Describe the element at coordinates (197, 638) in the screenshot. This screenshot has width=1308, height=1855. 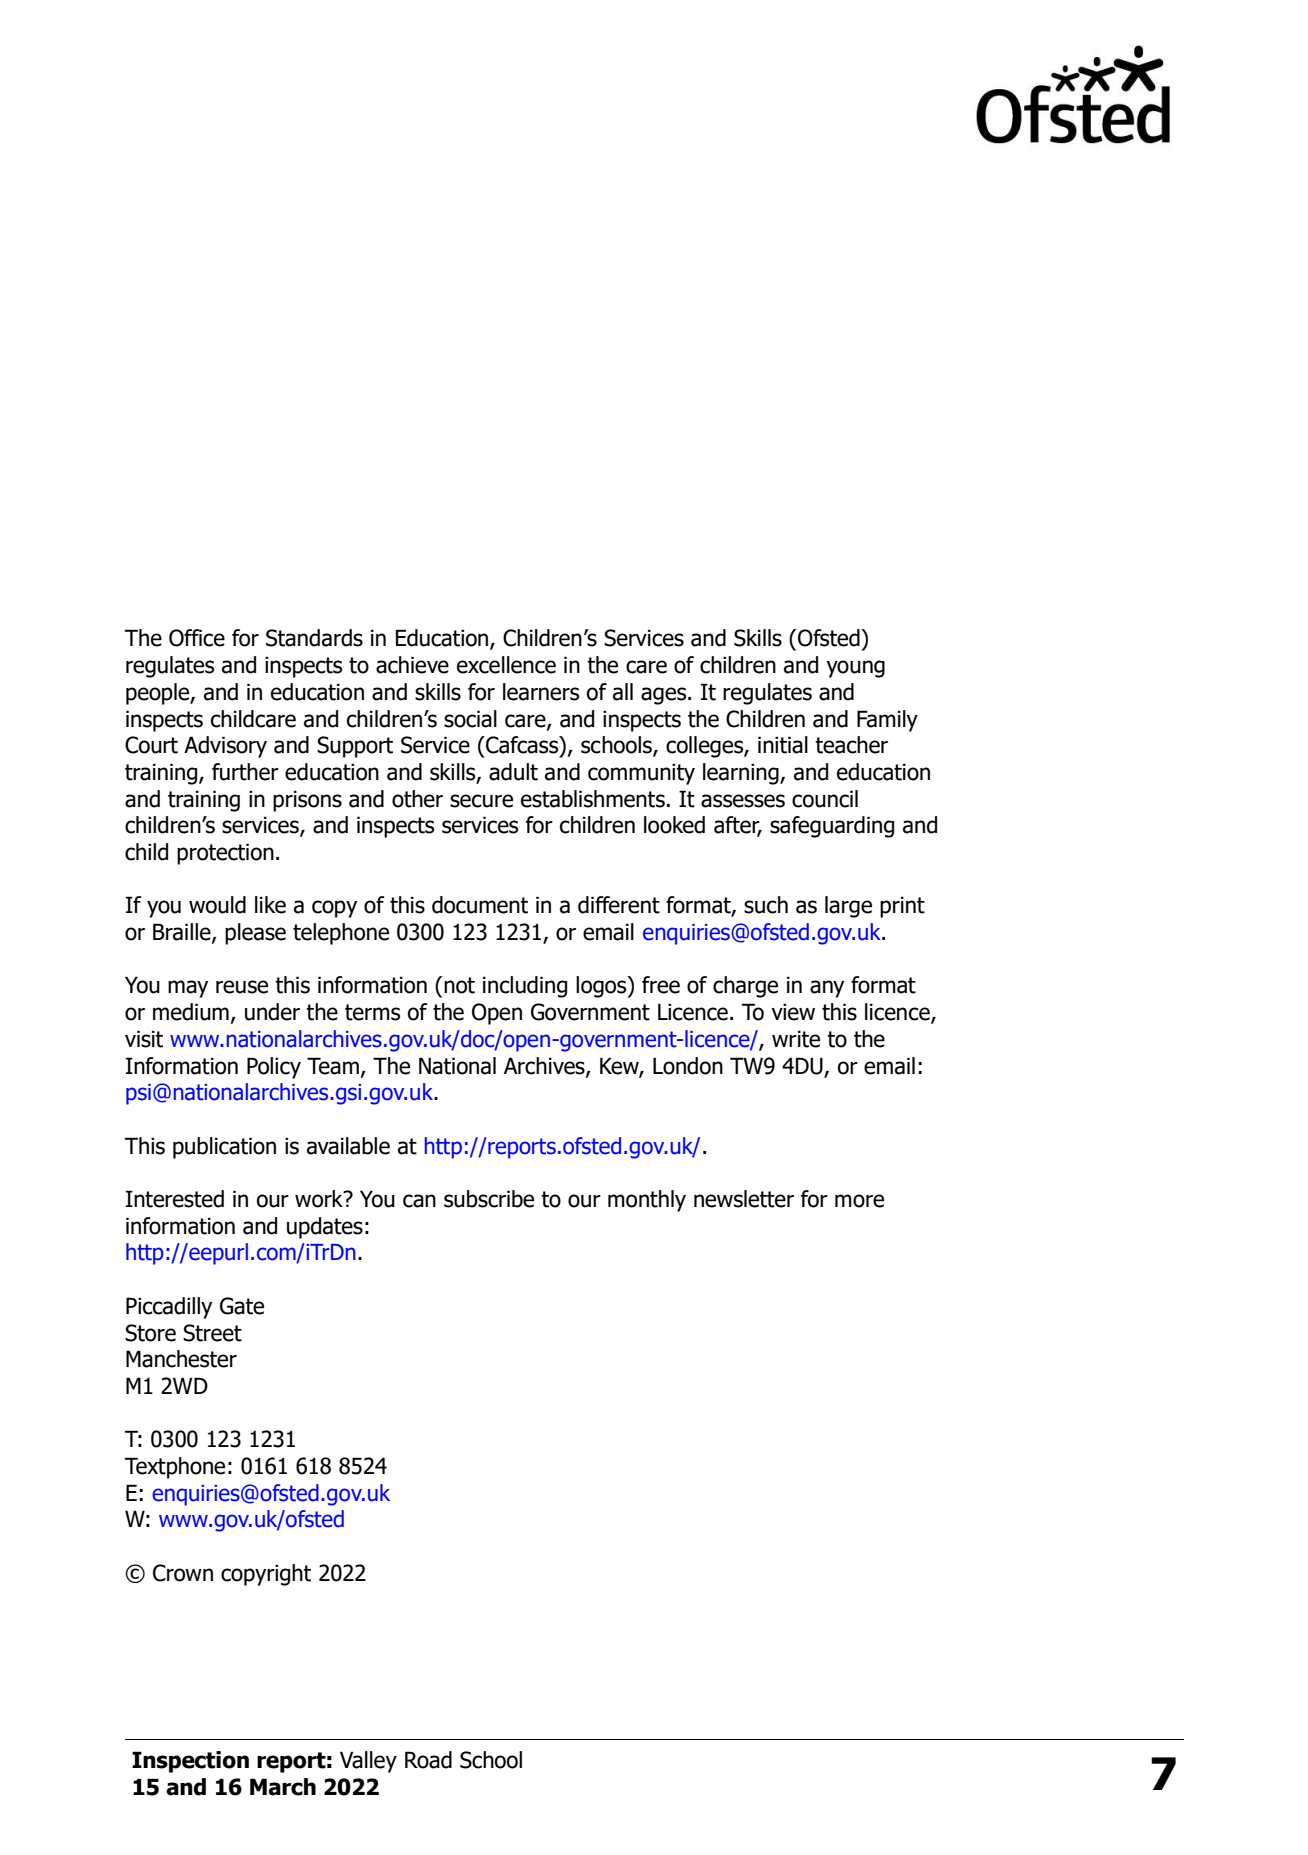
I see `Office` at that location.
